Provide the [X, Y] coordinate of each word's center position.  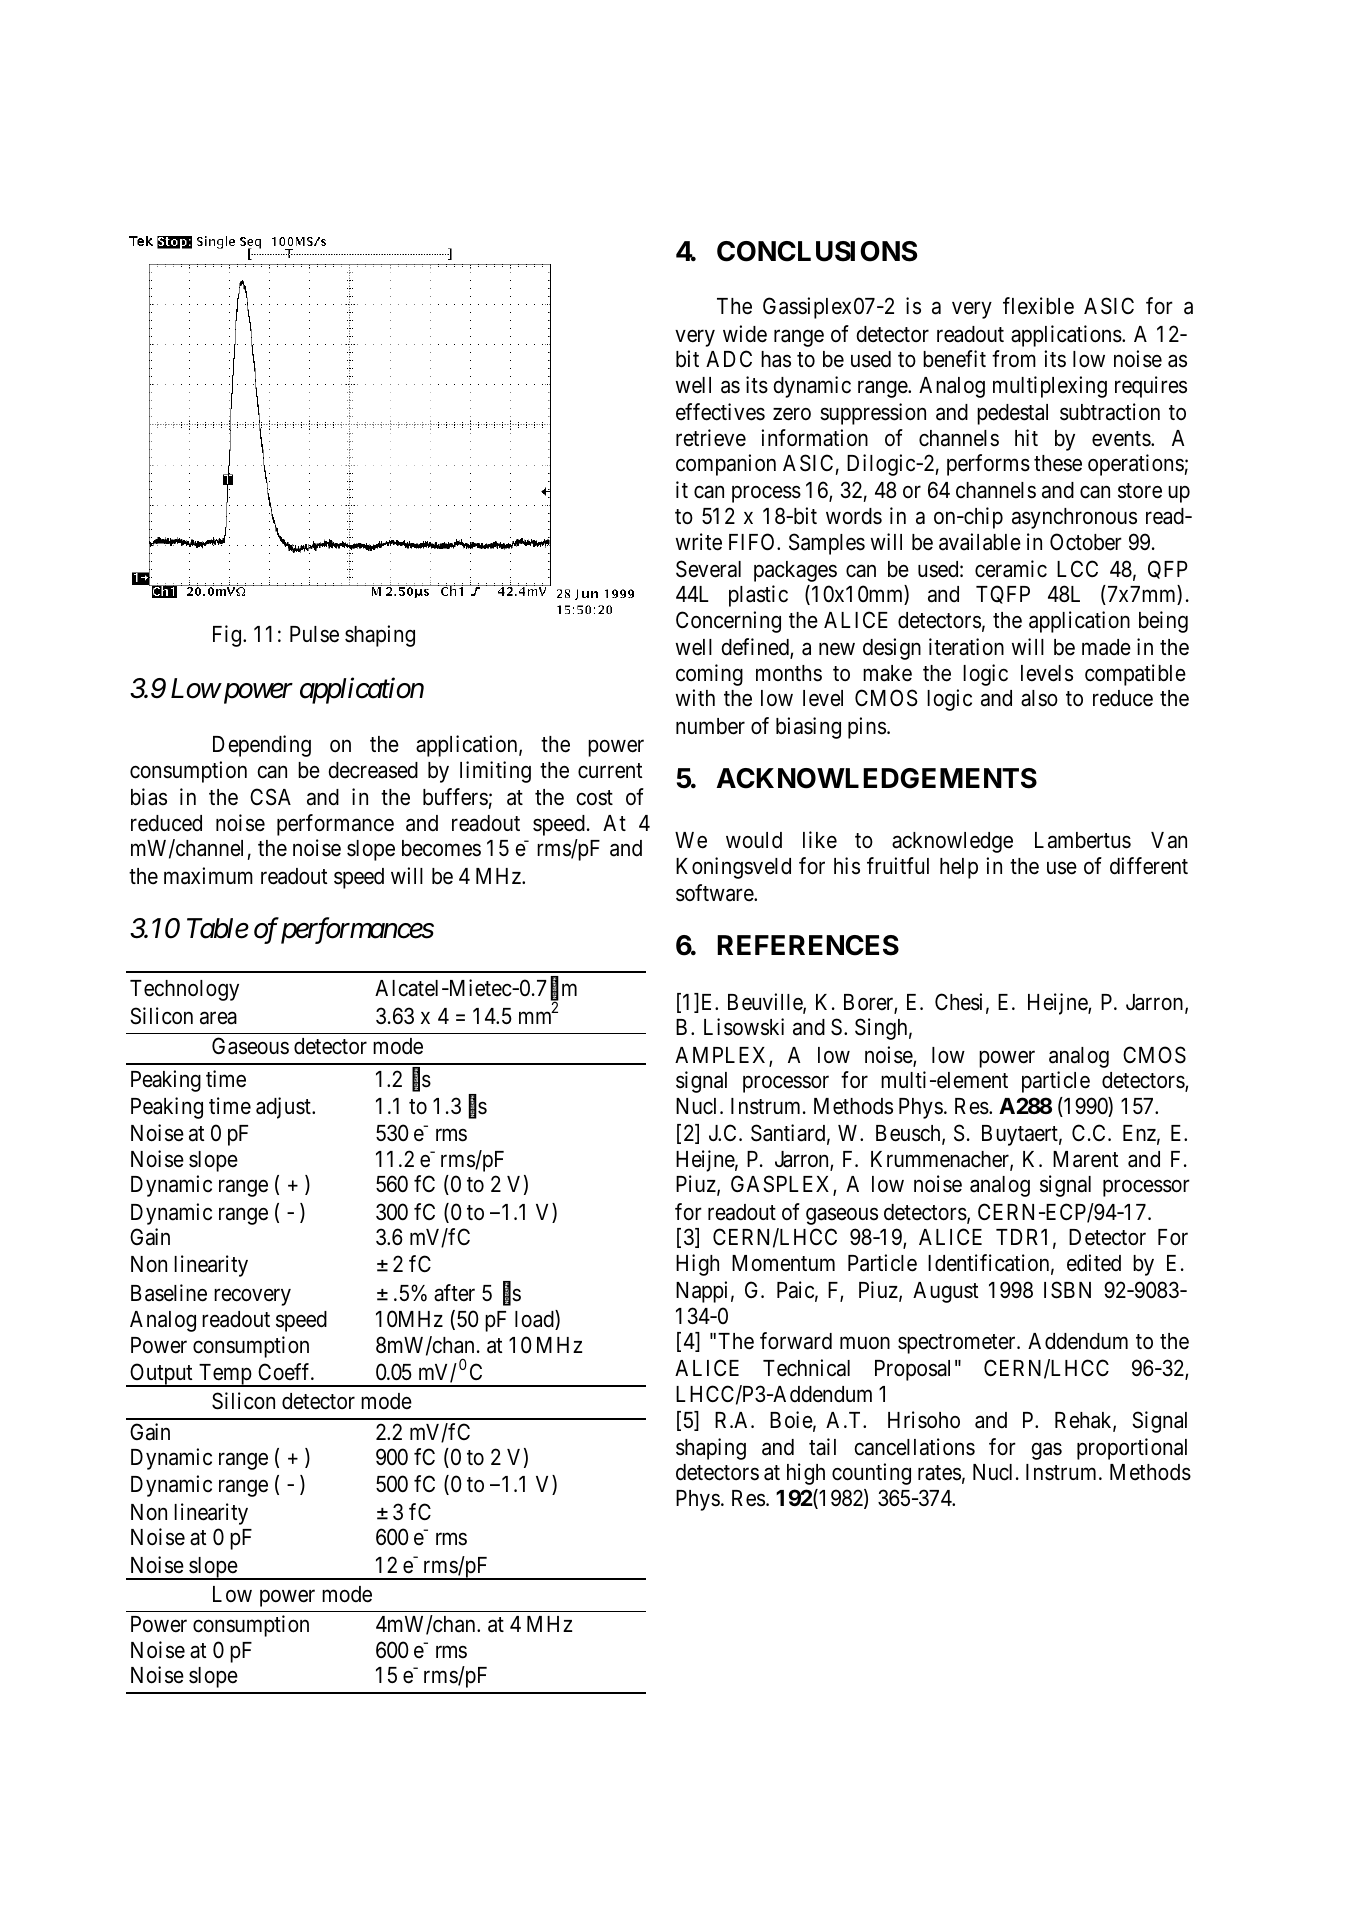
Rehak [1084, 1421]
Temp [225, 1375]
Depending [262, 746]
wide [745, 334]
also [1039, 698]
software [715, 893]
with [695, 697]
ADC [729, 358]
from [1014, 358]
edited [1094, 1263]
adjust [284, 1108]
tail [822, 1447]
